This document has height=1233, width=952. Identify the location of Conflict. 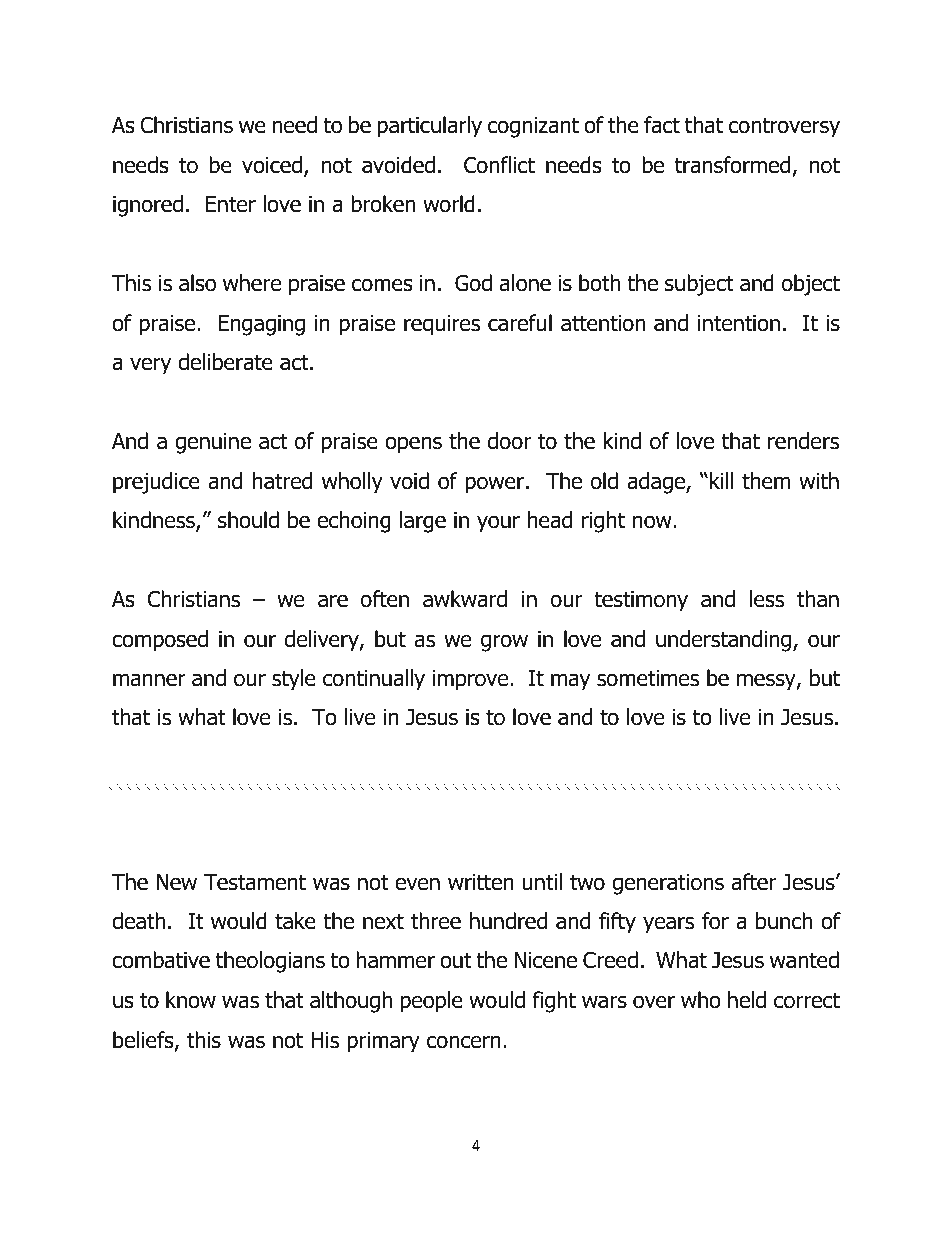
(499, 165).
